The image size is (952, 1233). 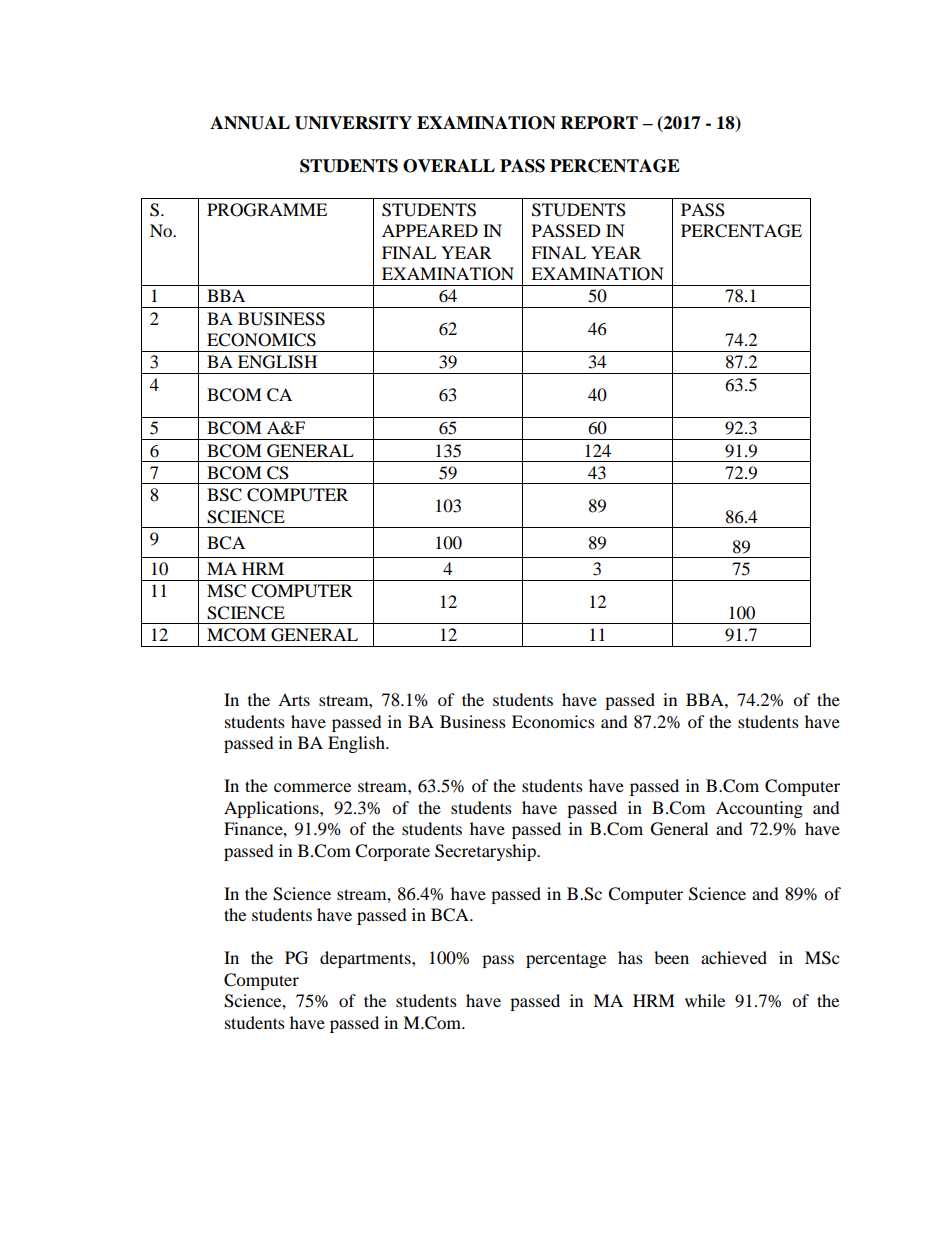 I want to click on OVERALL, so click(x=449, y=166).
